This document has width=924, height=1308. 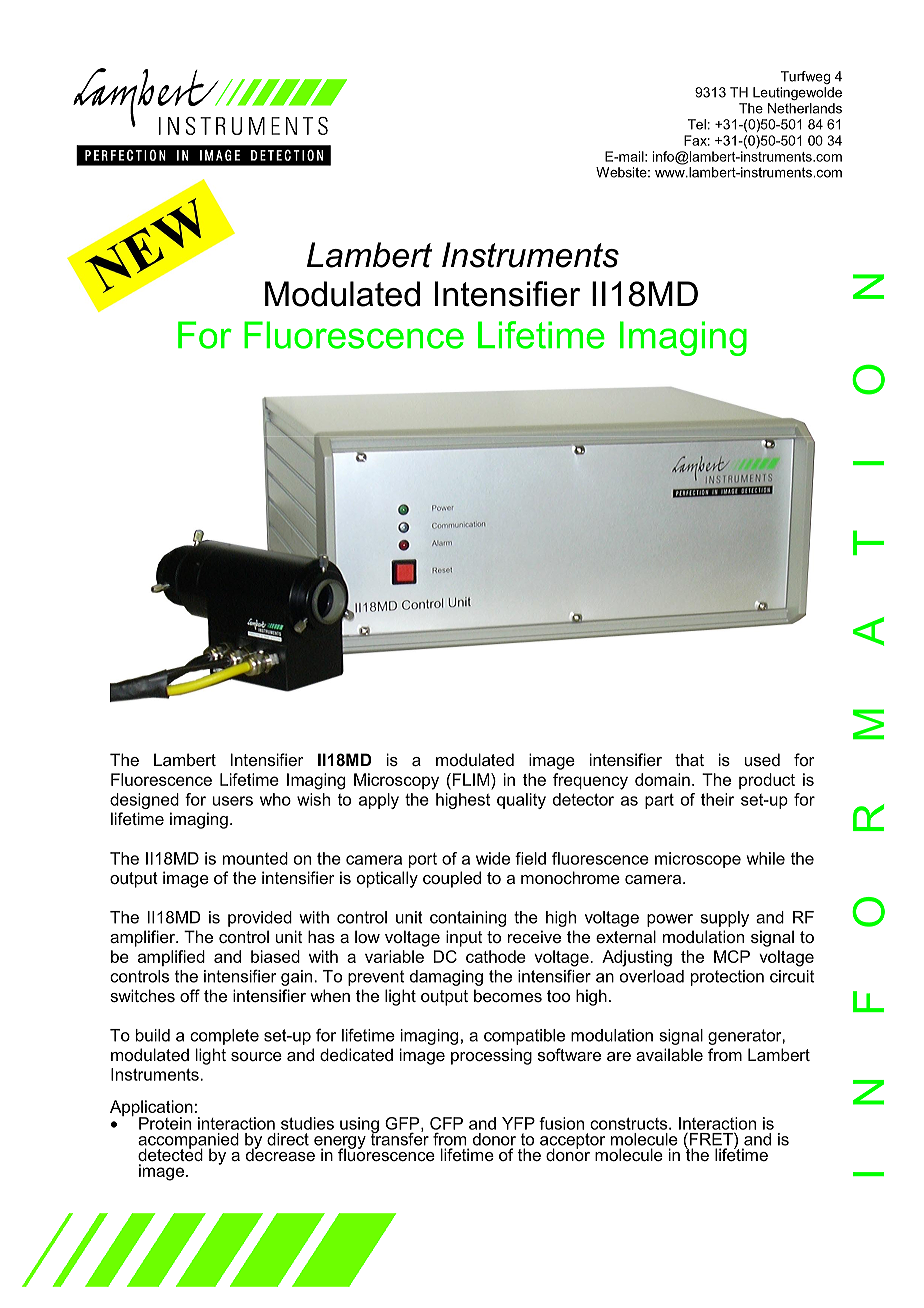 What do you see at coordinates (630, 1123) in the document?
I see `constructs` at bounding box center [630, 1123].
